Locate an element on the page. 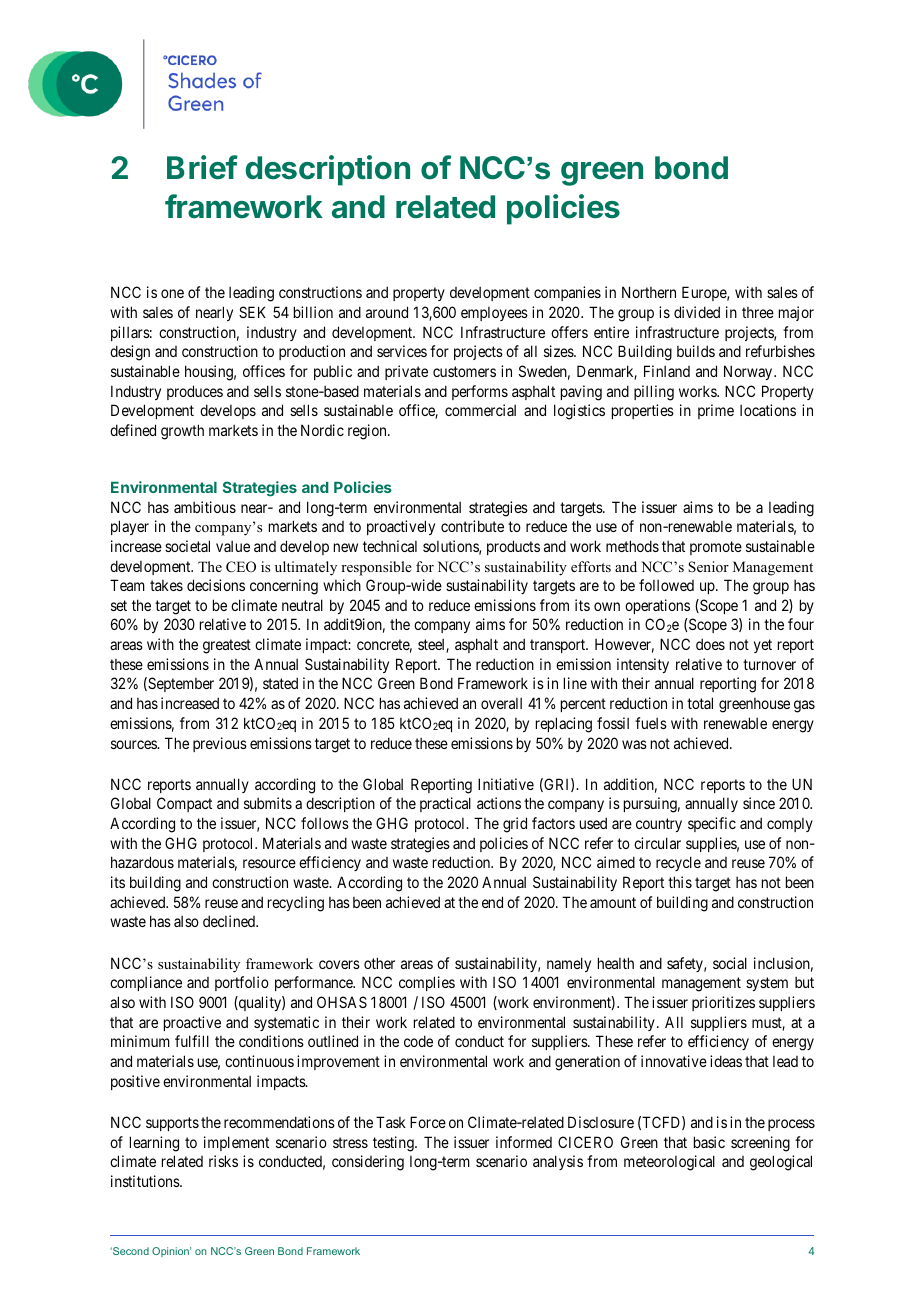 The height and width of the document is (1308, 924). Northern is located at coordinates (649, 292).
